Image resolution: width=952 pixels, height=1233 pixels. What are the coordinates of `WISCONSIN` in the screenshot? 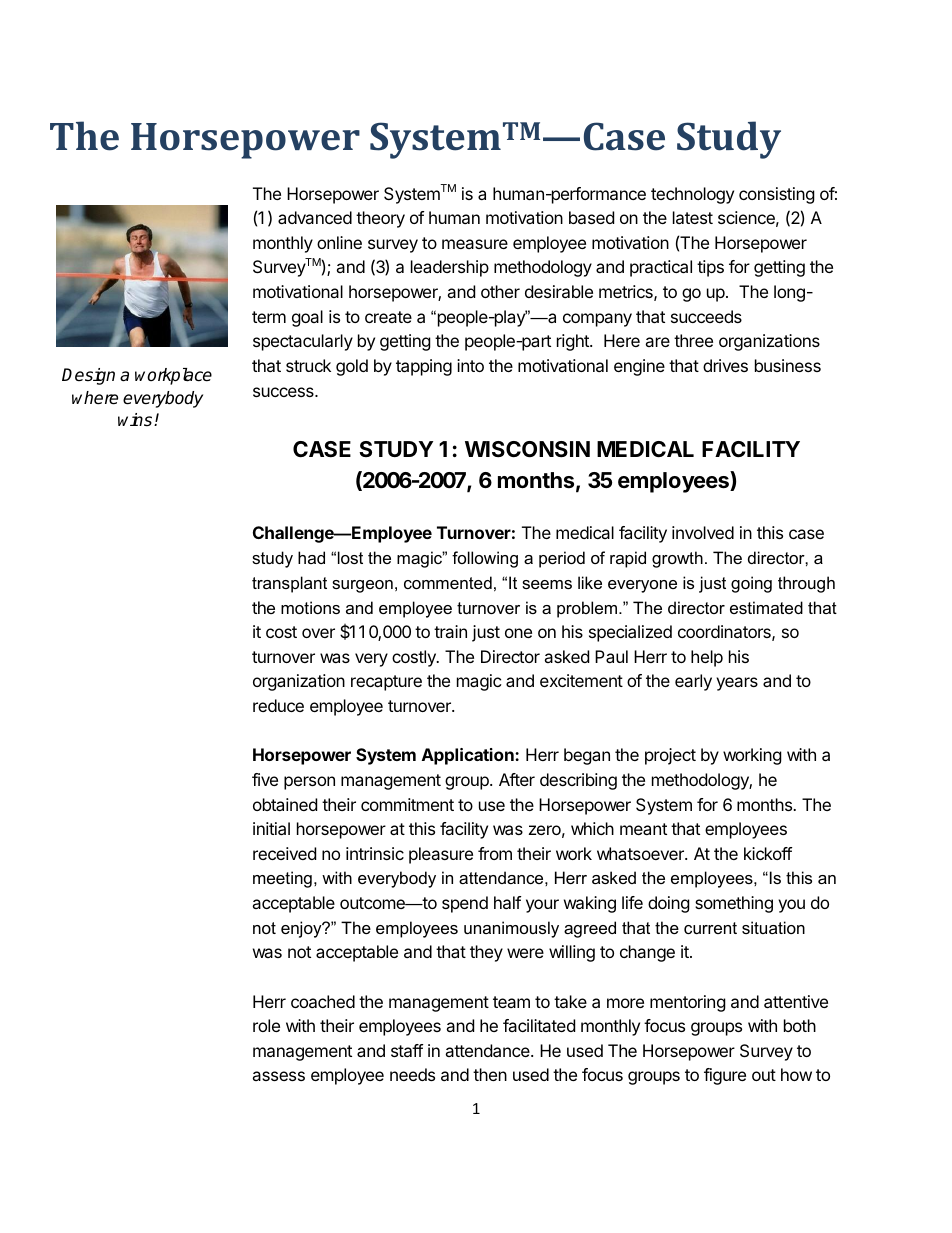 It's located at (527, 449).
